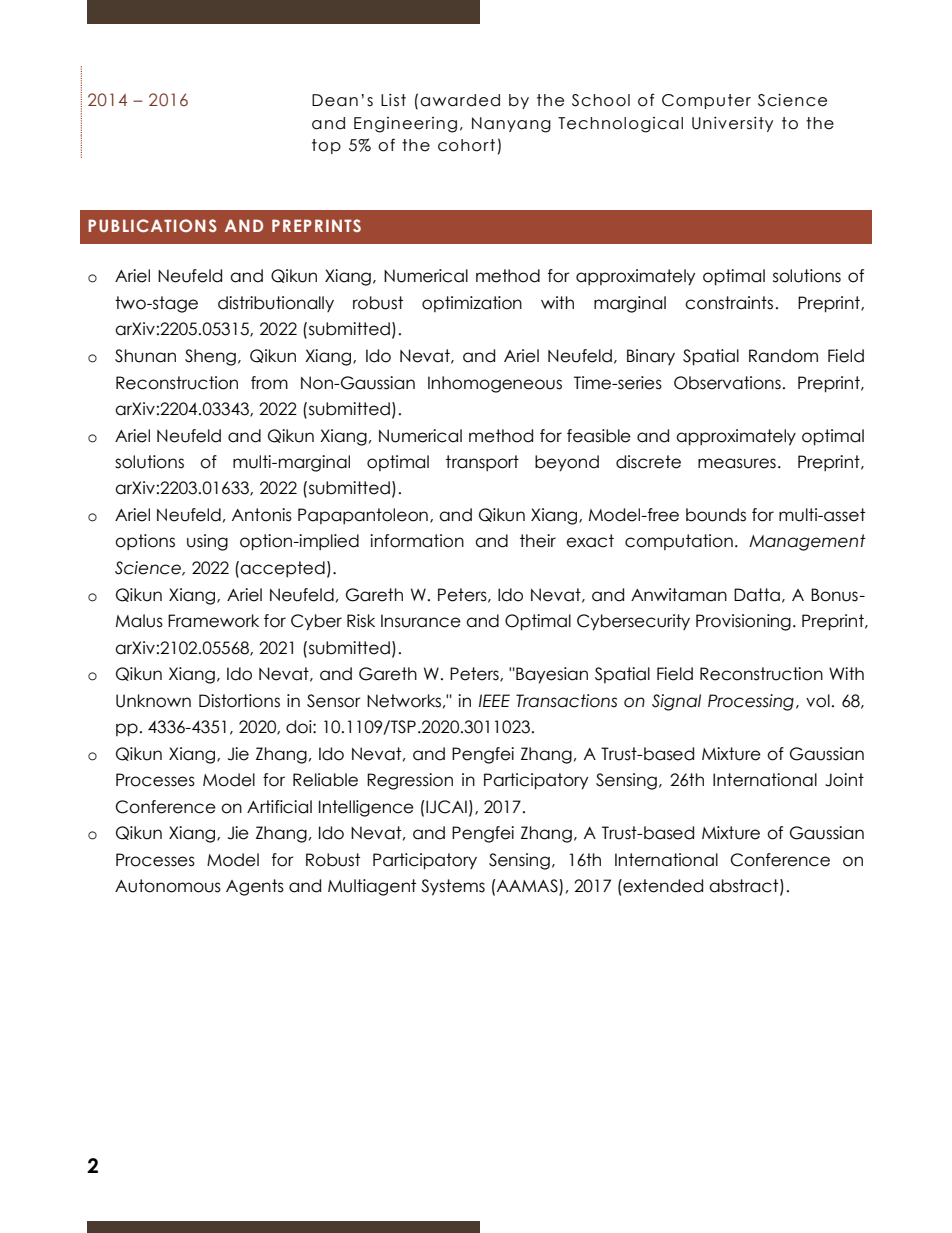 This screenshot has height=1233, width=952. I want to click on cohort, so click(466, 145).
